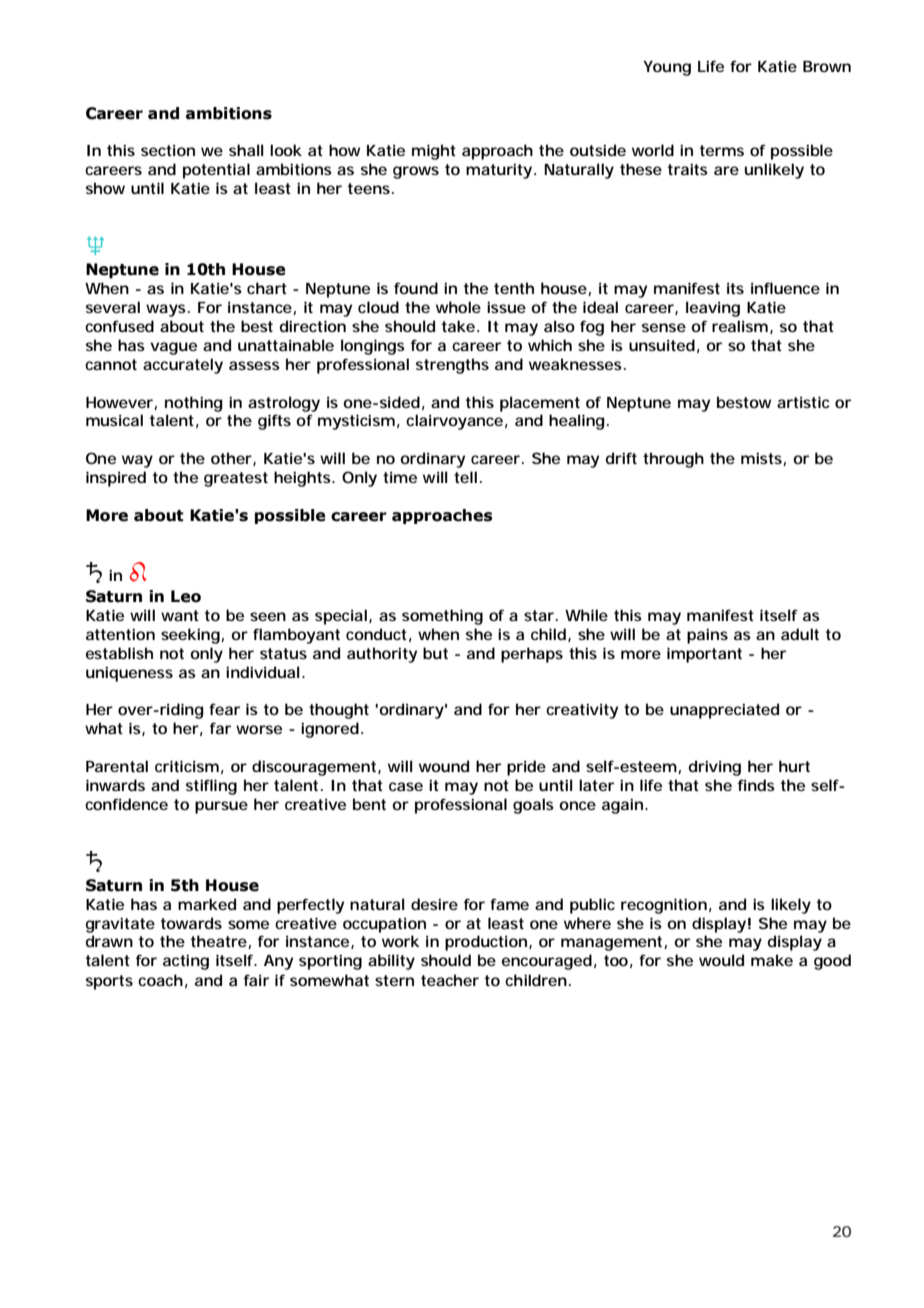 The image size is (924, 1308). What do you see at coordinates (539, 615) in the page?
I see `star` at bounding box center [539, 615].
